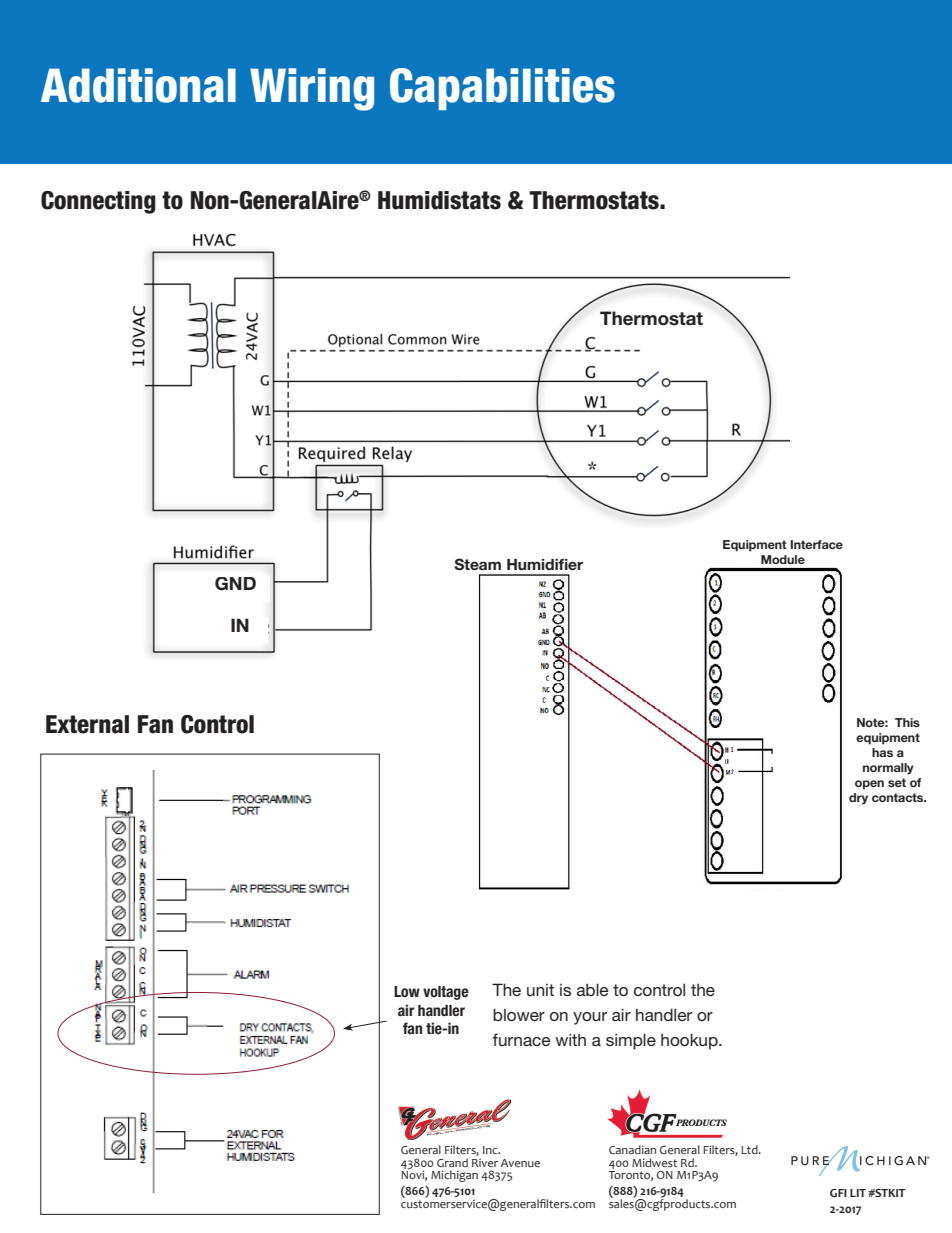  What do you see at coordinates (312, 89) in the screenshot?
I see `Wiring` at bounding box center [312, 89].
